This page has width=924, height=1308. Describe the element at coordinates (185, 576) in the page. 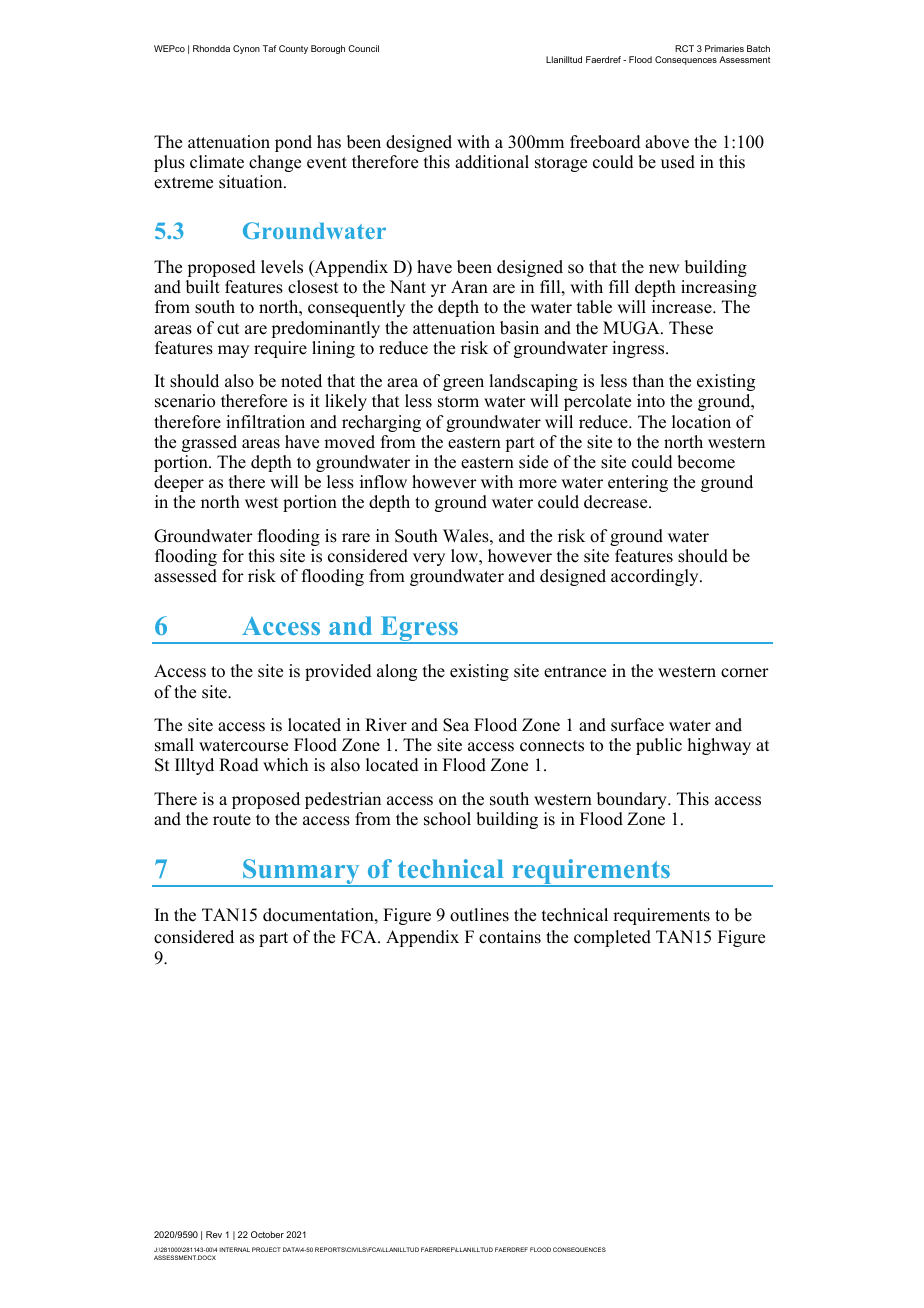

I see `assessed` at that location.
